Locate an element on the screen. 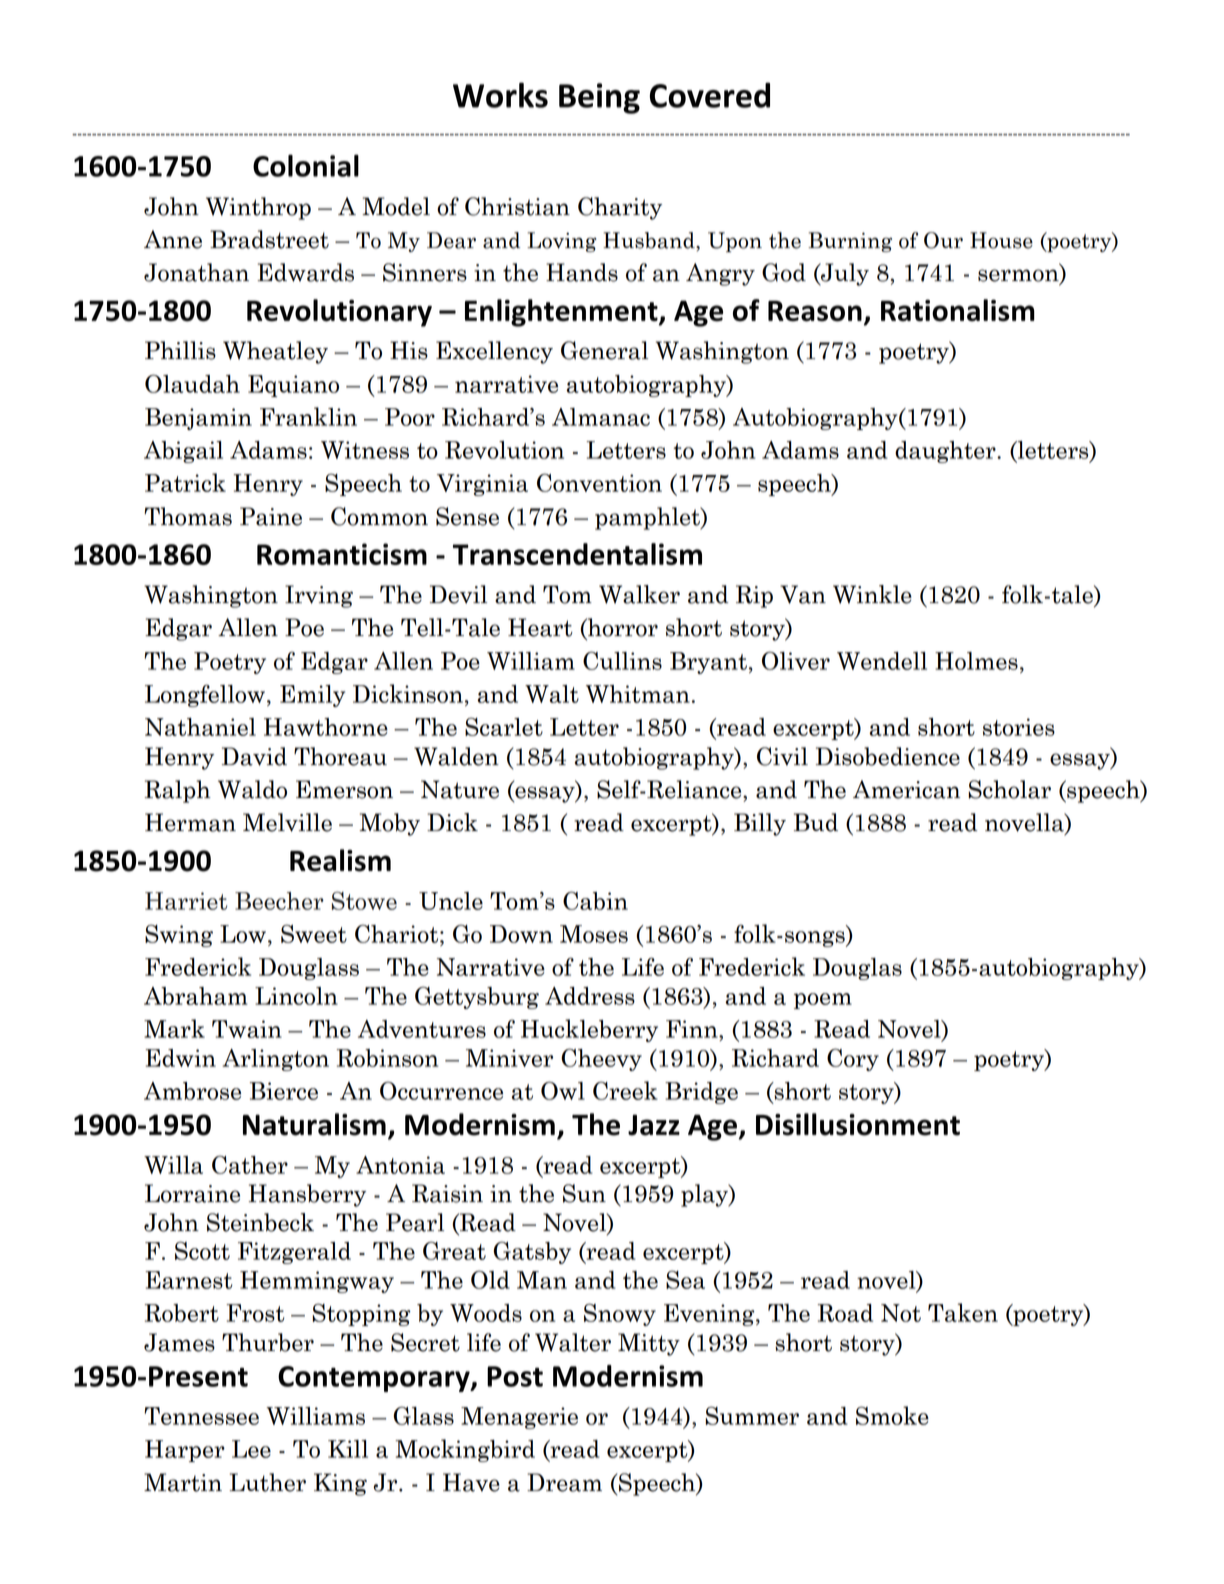 The height and width of the screenshot is (1584, 1224). Waldo is located at coordinates (252, 789).
